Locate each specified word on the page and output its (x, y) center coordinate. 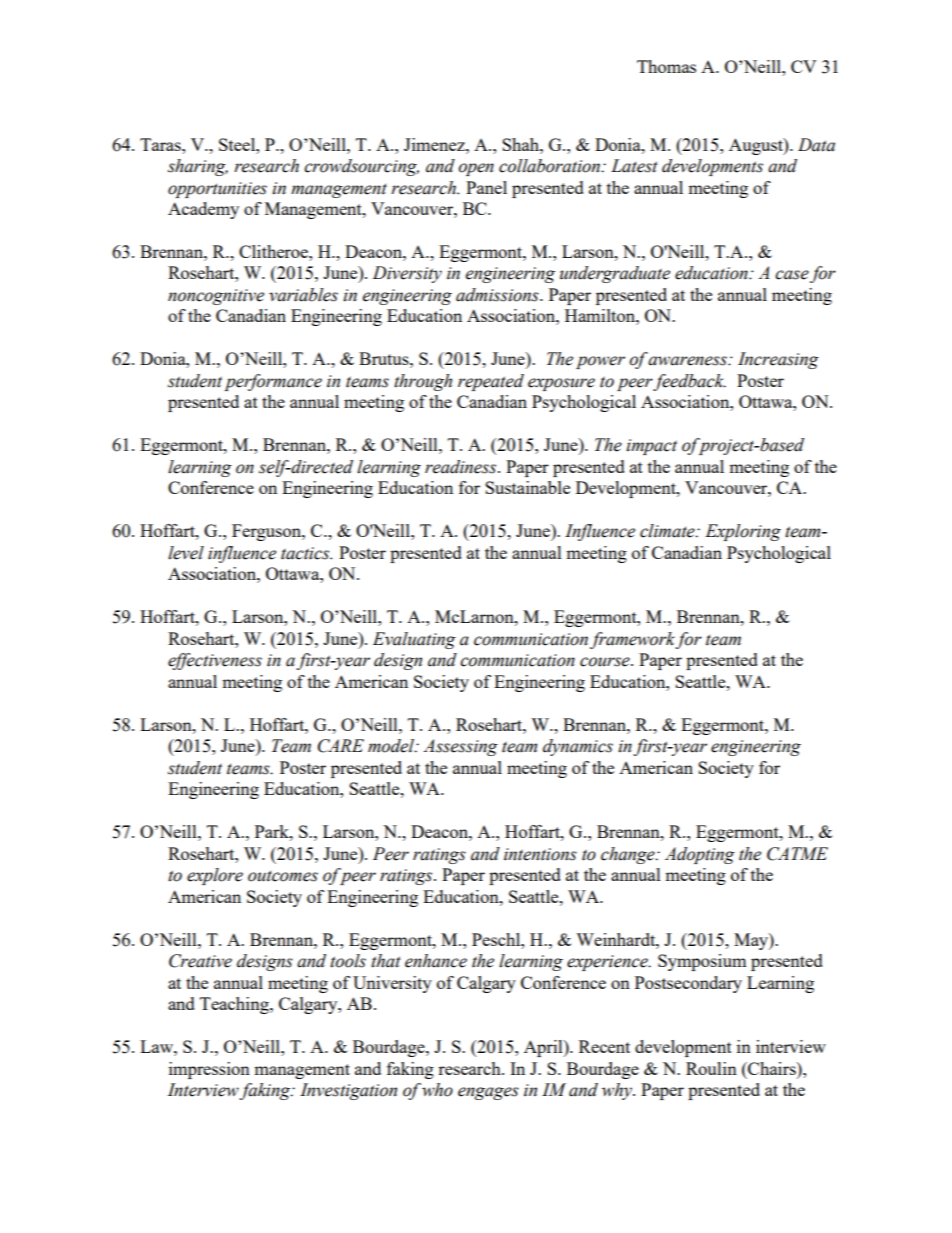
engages (488, 1093)
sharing (198, 167)
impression (209, 1070)
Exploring (743, 532)
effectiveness (215, 661)
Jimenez (435, 144)
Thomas (666, 66)
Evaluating (414, 640)
